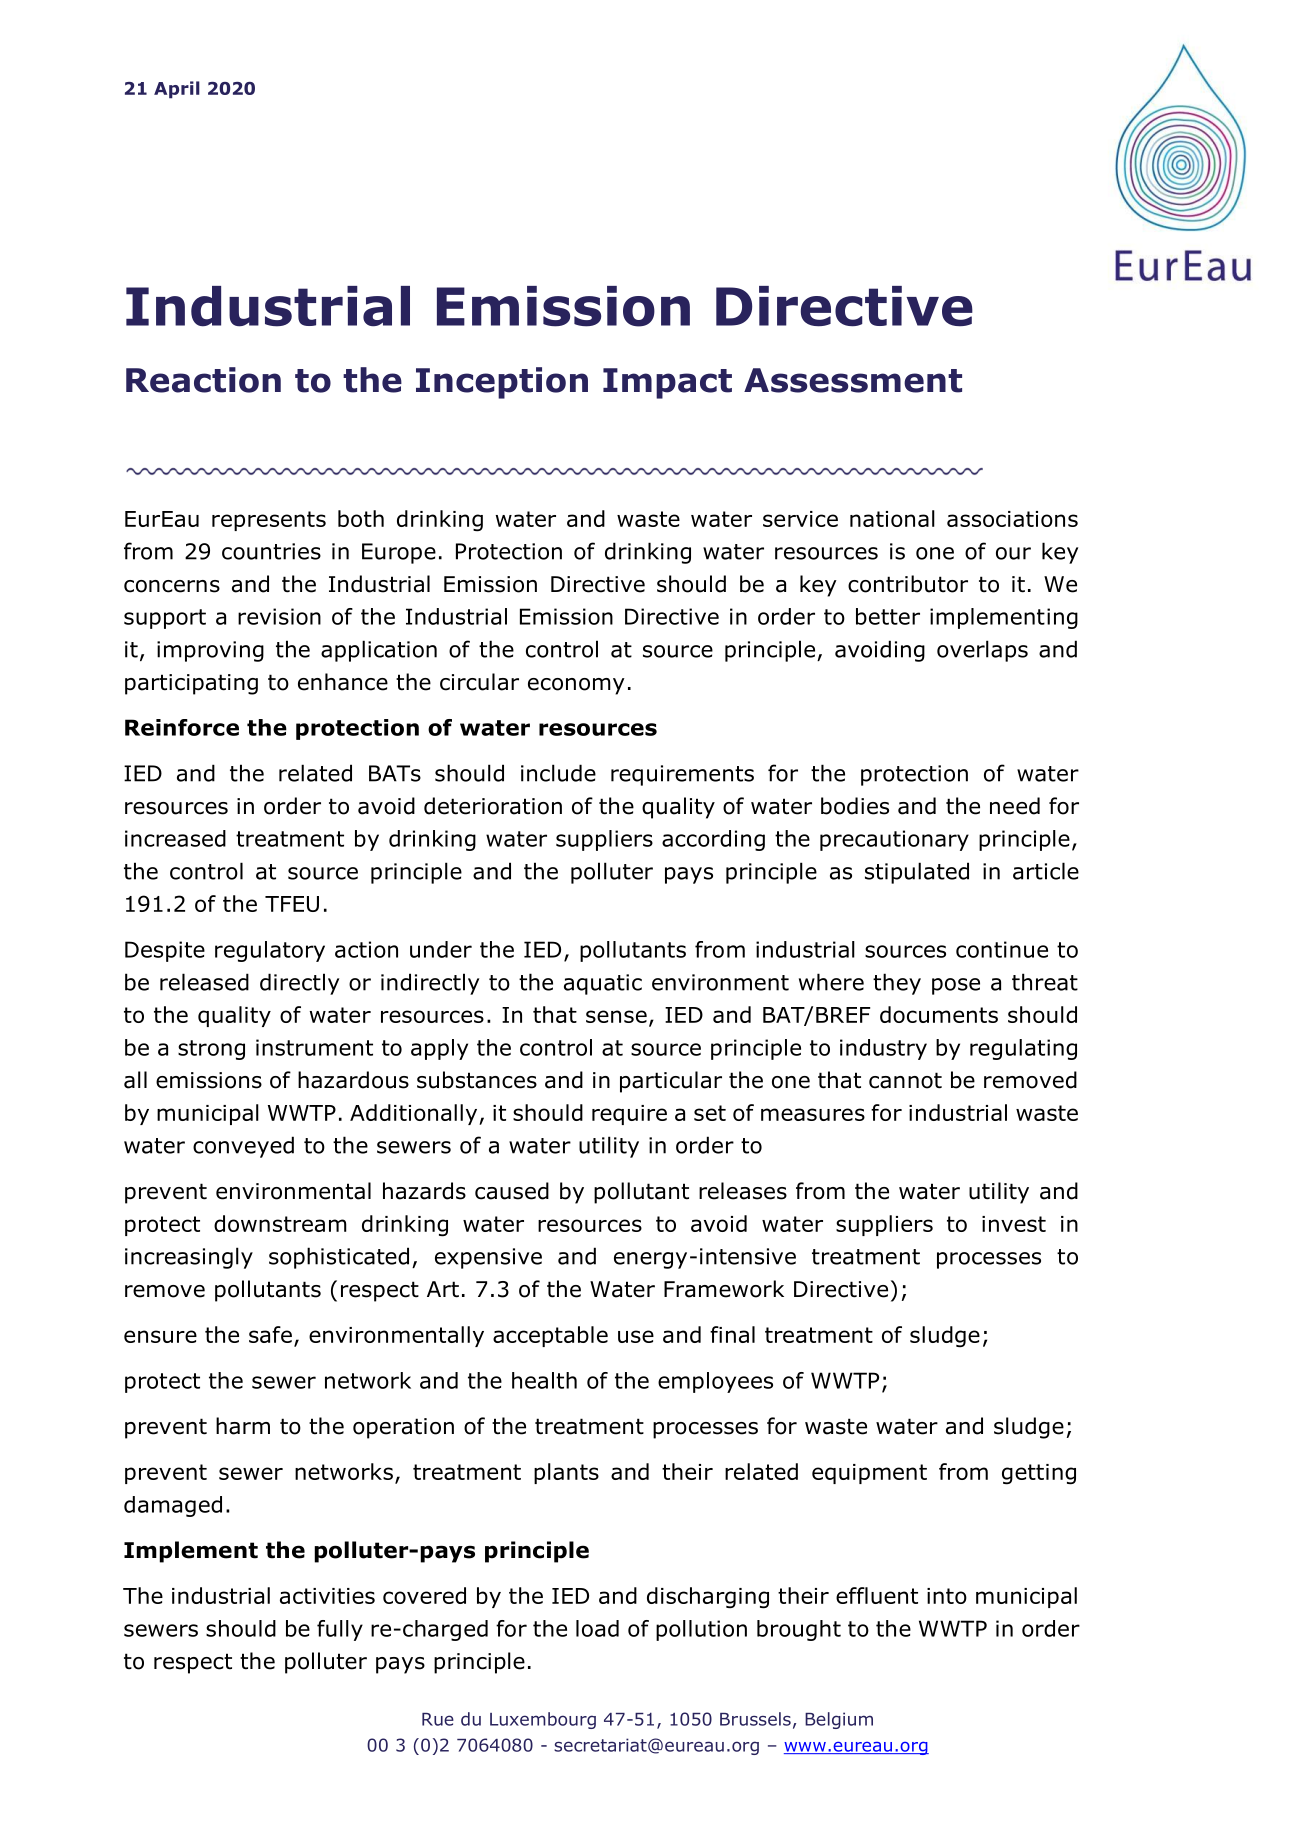 This document has height=1832, width=1295. I want to click on into, so click(947, 1596).
